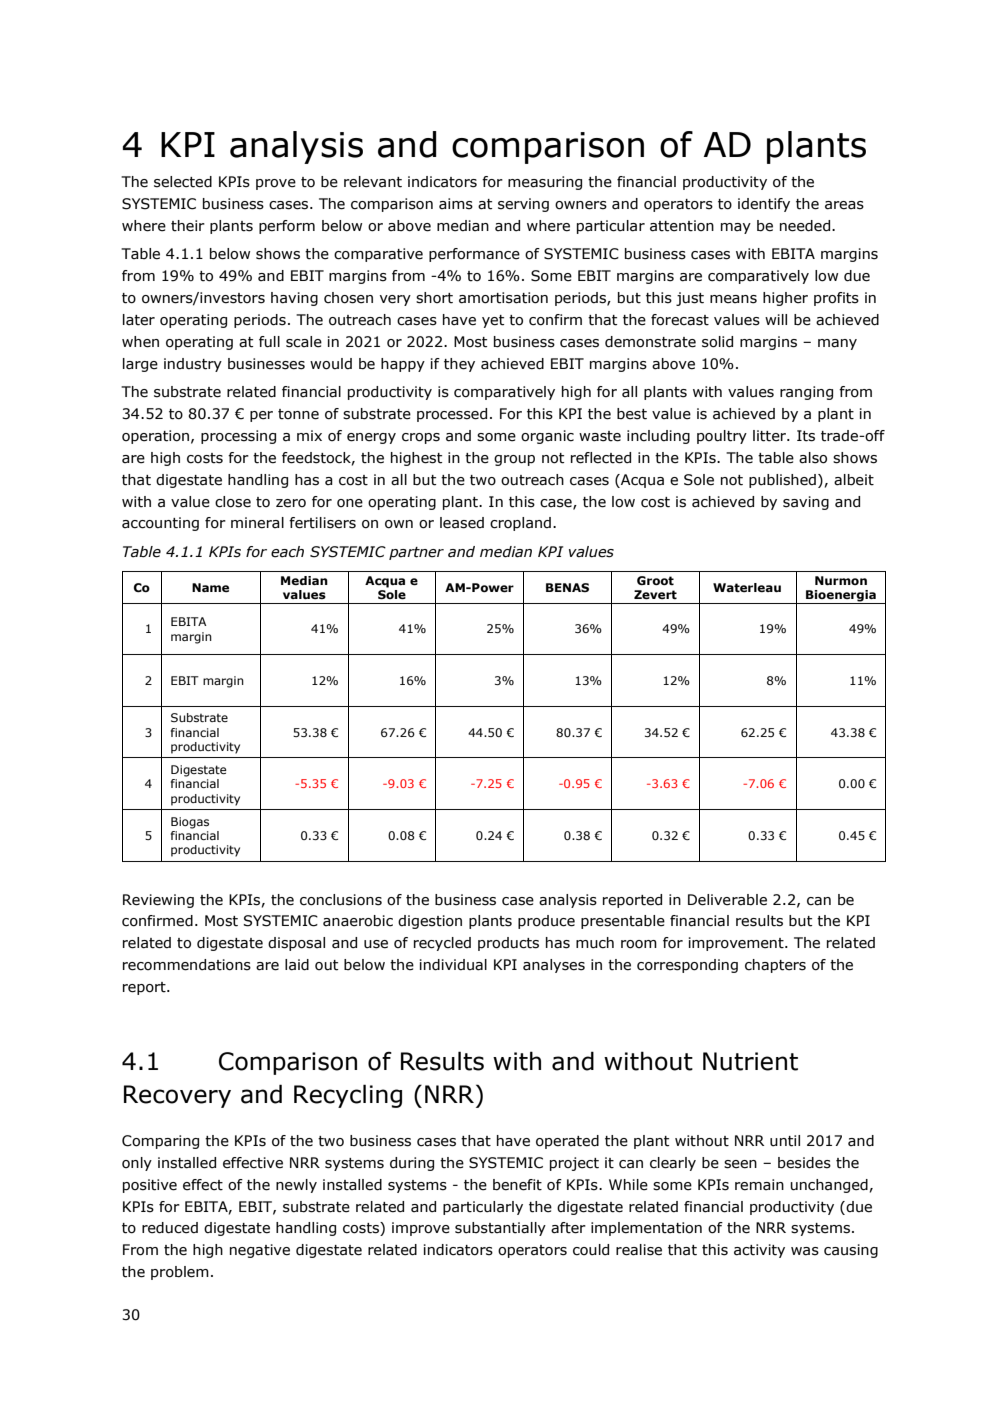 The height and width of the screenshot is (1425, 1007). I want to click on serving, so click(523, 205).
